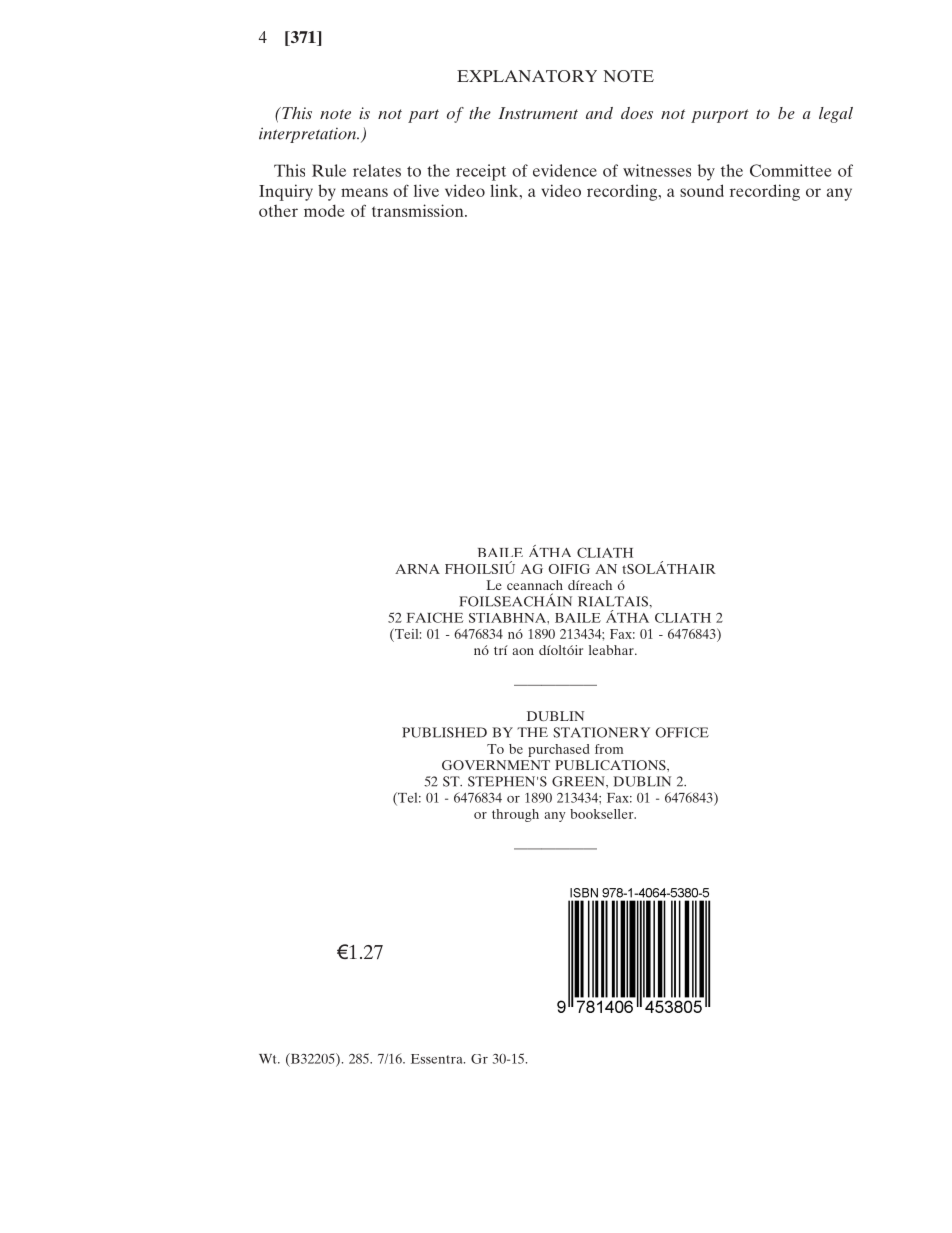  Describe the element at coordinates (523, 651) in the document. I see `aon` at that location.
